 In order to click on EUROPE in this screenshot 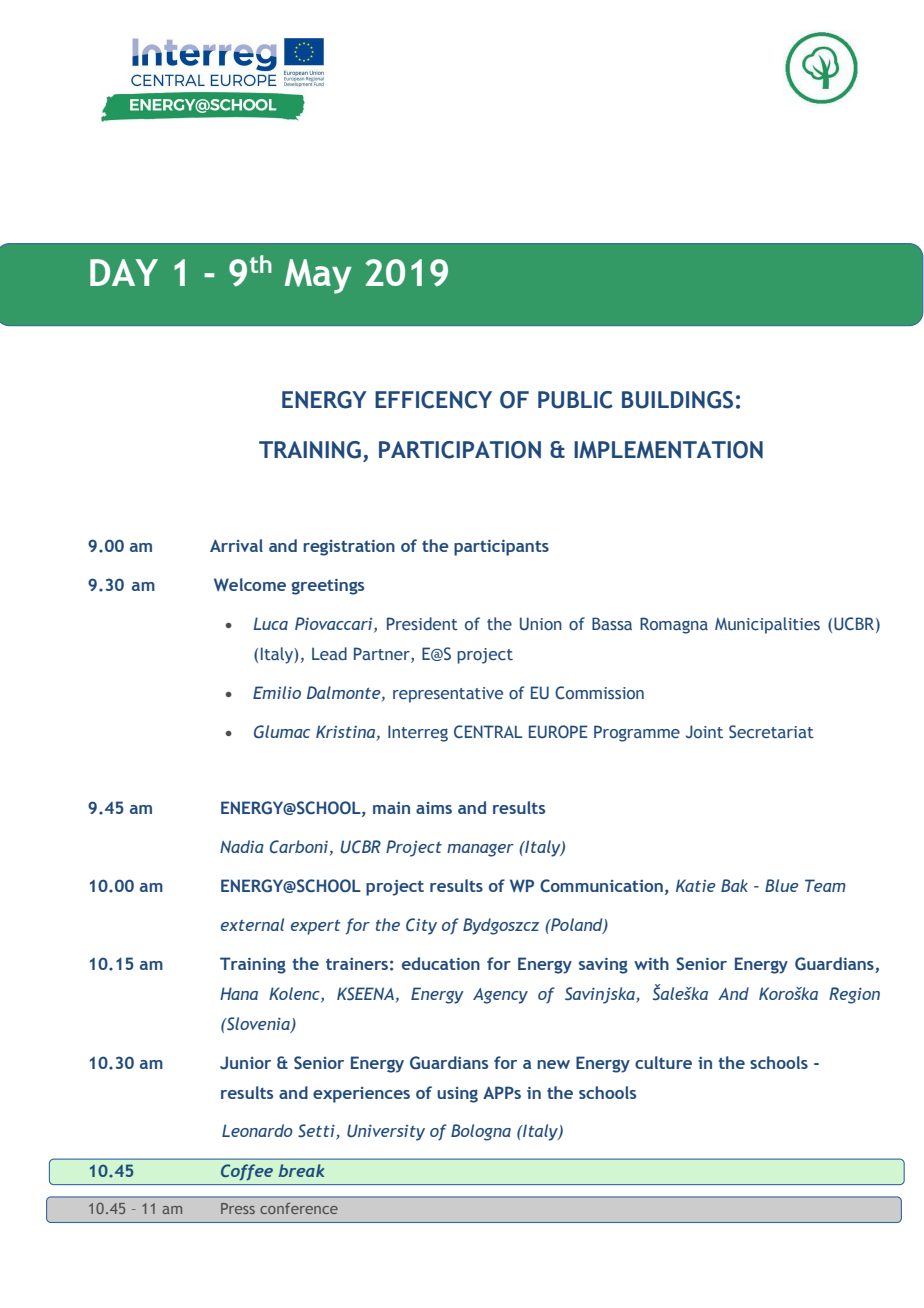, I will do `click(558, 731)`.
